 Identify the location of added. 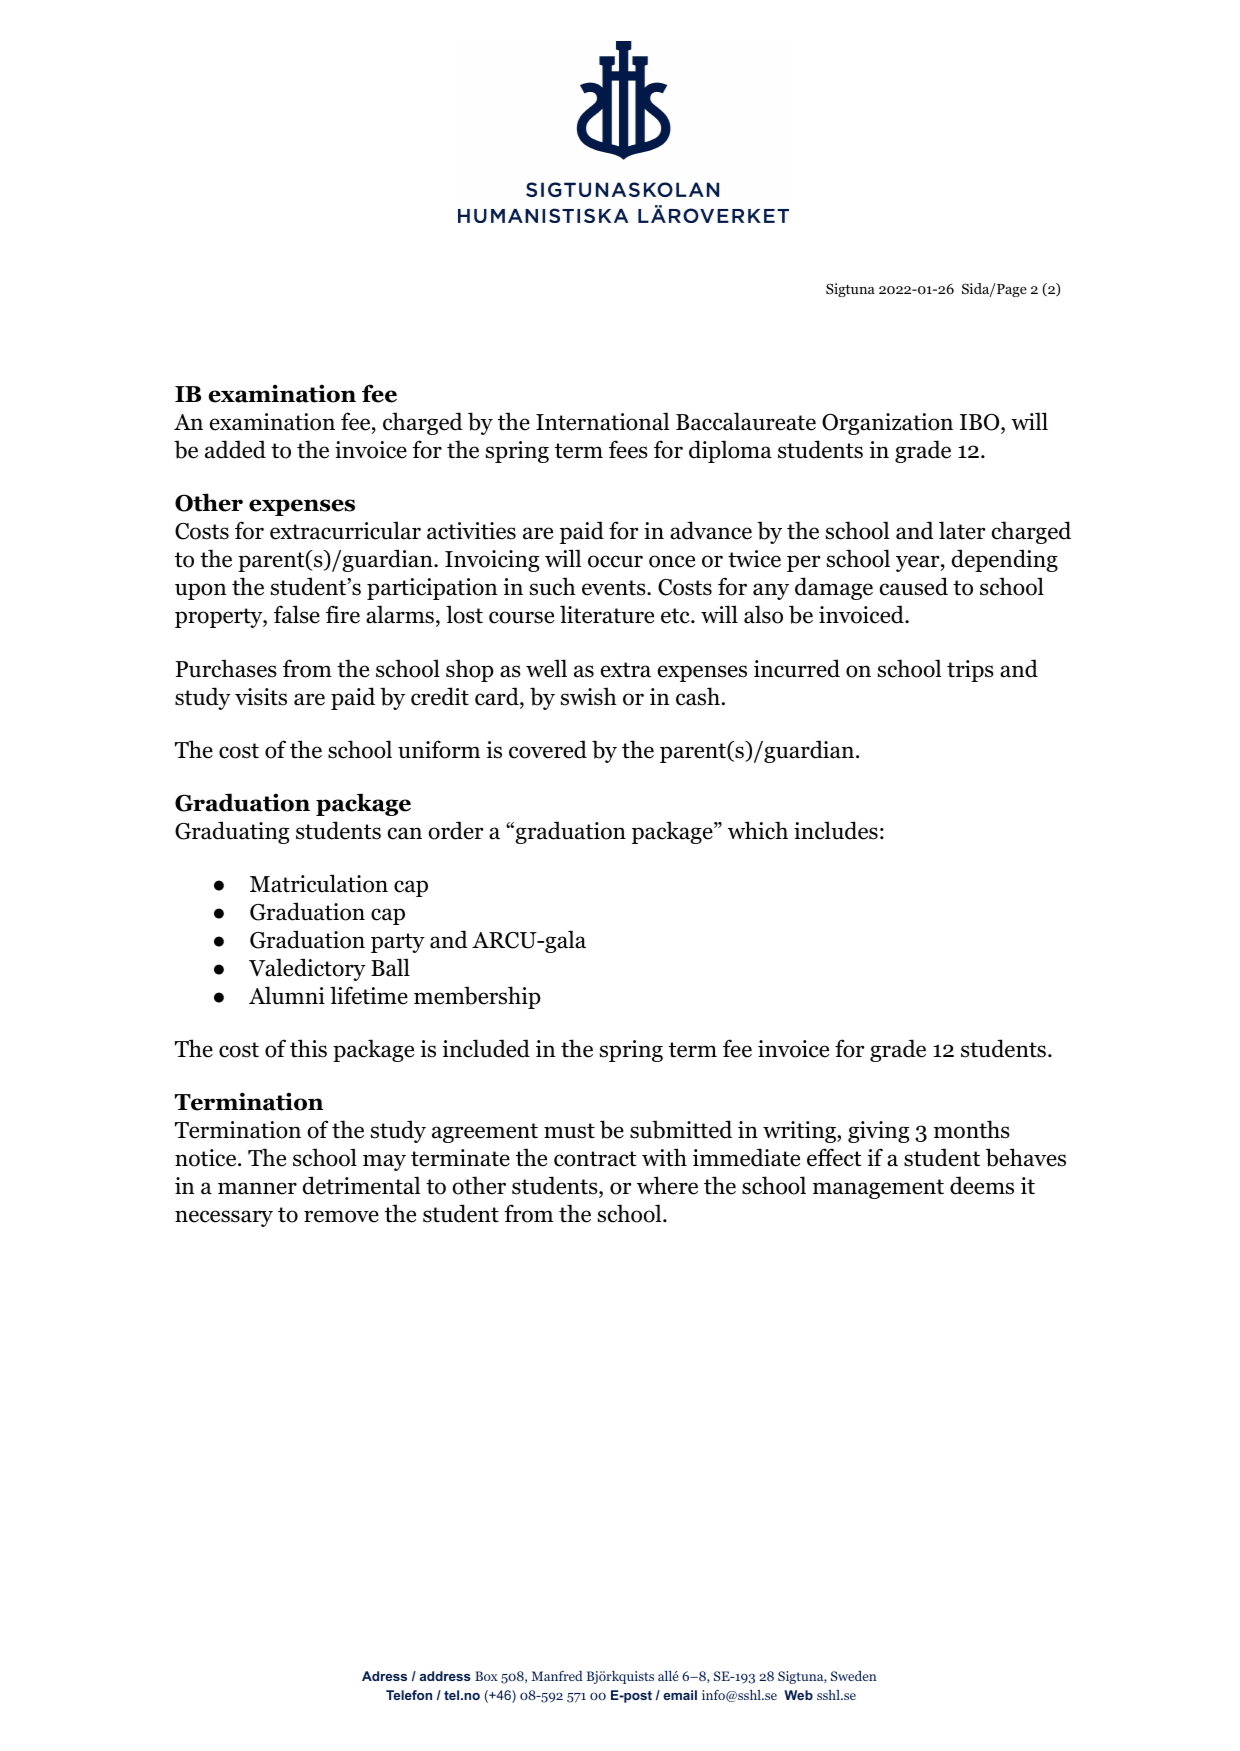
(235, 449).
